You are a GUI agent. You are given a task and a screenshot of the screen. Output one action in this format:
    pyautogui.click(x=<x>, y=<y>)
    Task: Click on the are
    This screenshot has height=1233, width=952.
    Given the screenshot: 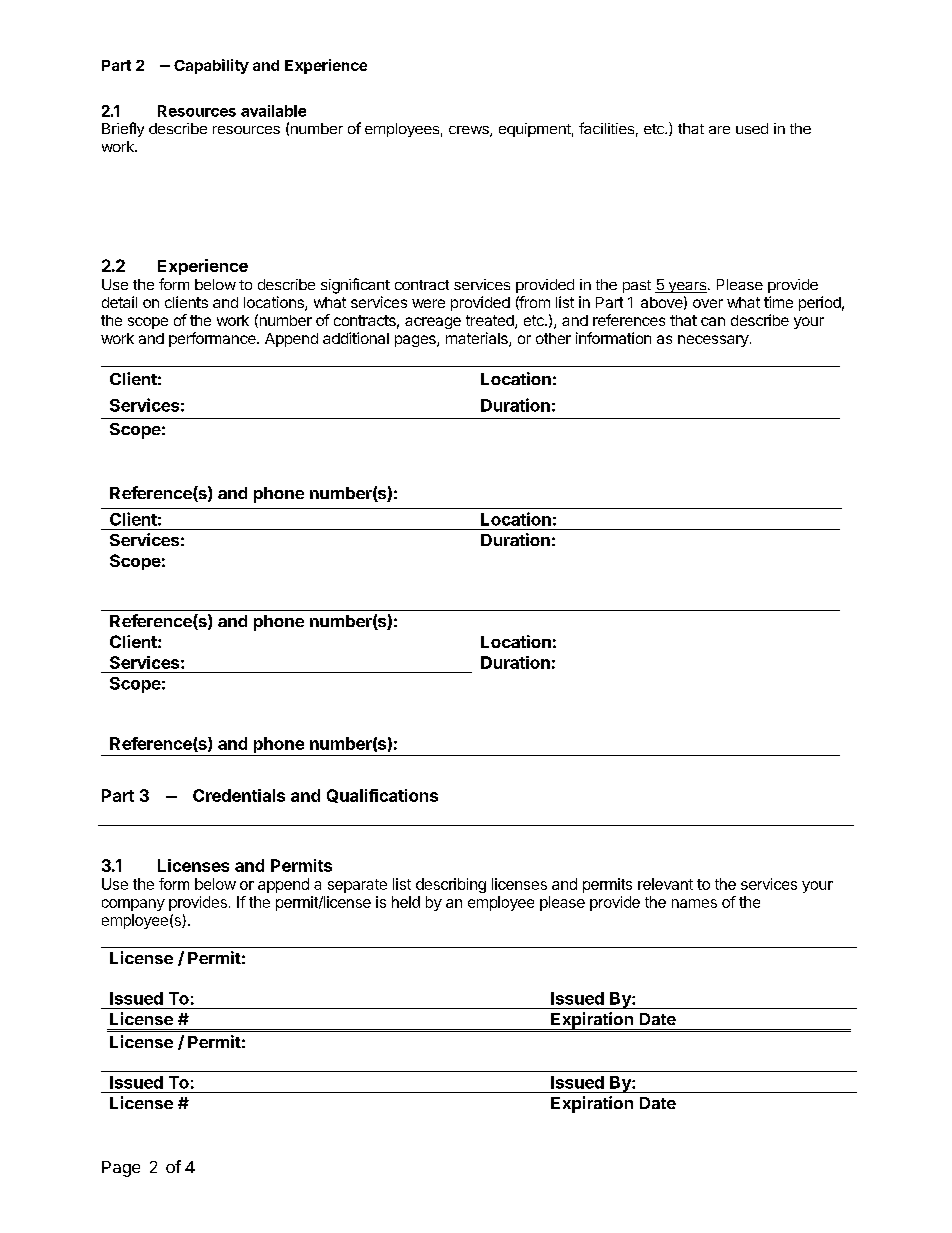 What is the action you would take?
    pyautogui.click(x=719, y=130)
